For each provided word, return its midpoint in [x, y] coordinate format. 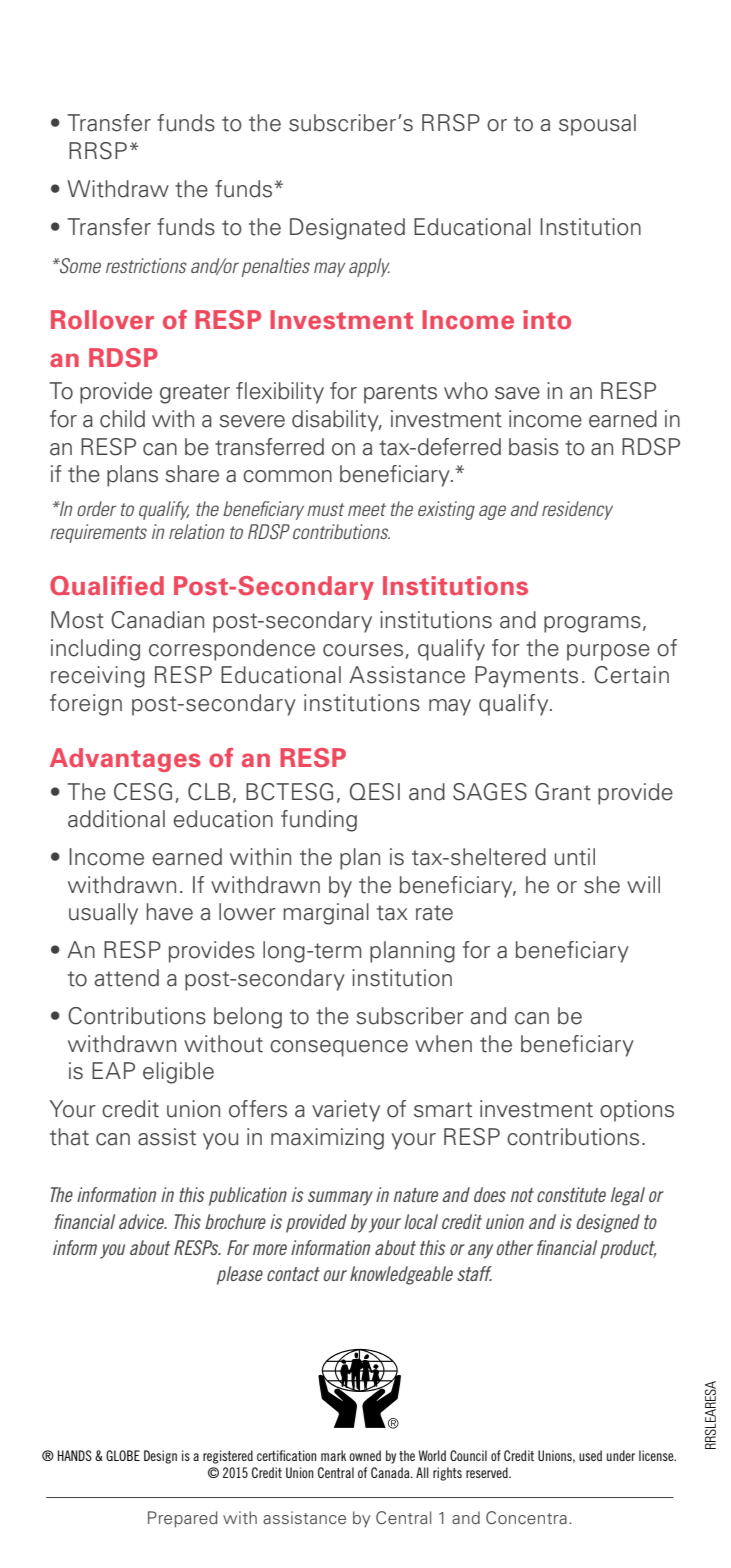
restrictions [146, 265]
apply [369, 267]
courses [363, 650]
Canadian [157, 620]
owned [365, 1455]
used [590, 1455]
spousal [597, 125]
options [637, 1111]
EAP [113, 1070]
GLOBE [123, 1455]
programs [592, 624]
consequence [339, 1048]
